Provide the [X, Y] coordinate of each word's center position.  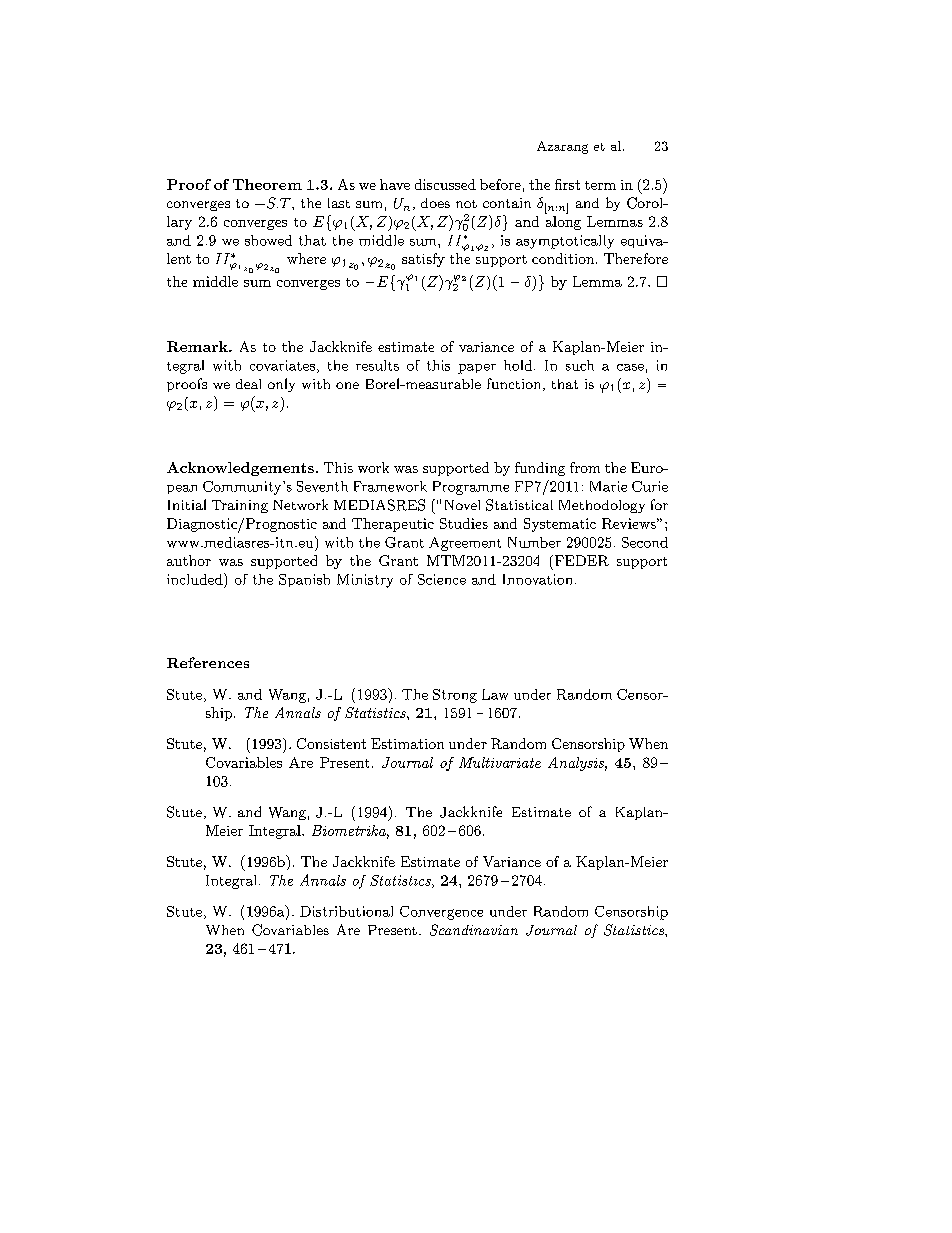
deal [248, 384]
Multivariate [500, 762]
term [600, 185]
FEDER [580, 560]
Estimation [407, 743]
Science [442, 579]
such [580, 365]
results [377, 365]
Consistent [331, 743]
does [435, 203]
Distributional [346, 911]
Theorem [267, 184]
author [189, 560]
